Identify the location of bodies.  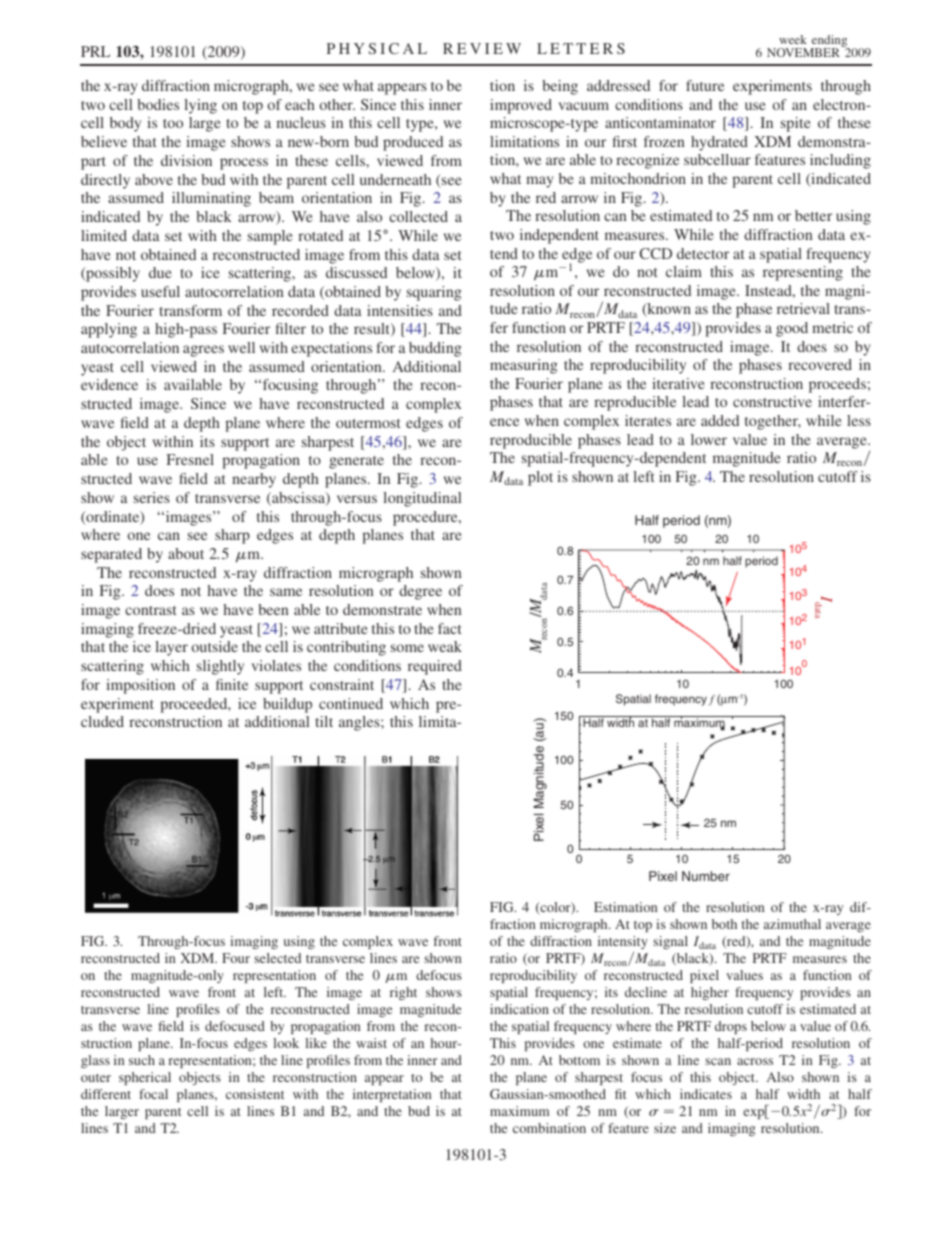
(158, 104).
